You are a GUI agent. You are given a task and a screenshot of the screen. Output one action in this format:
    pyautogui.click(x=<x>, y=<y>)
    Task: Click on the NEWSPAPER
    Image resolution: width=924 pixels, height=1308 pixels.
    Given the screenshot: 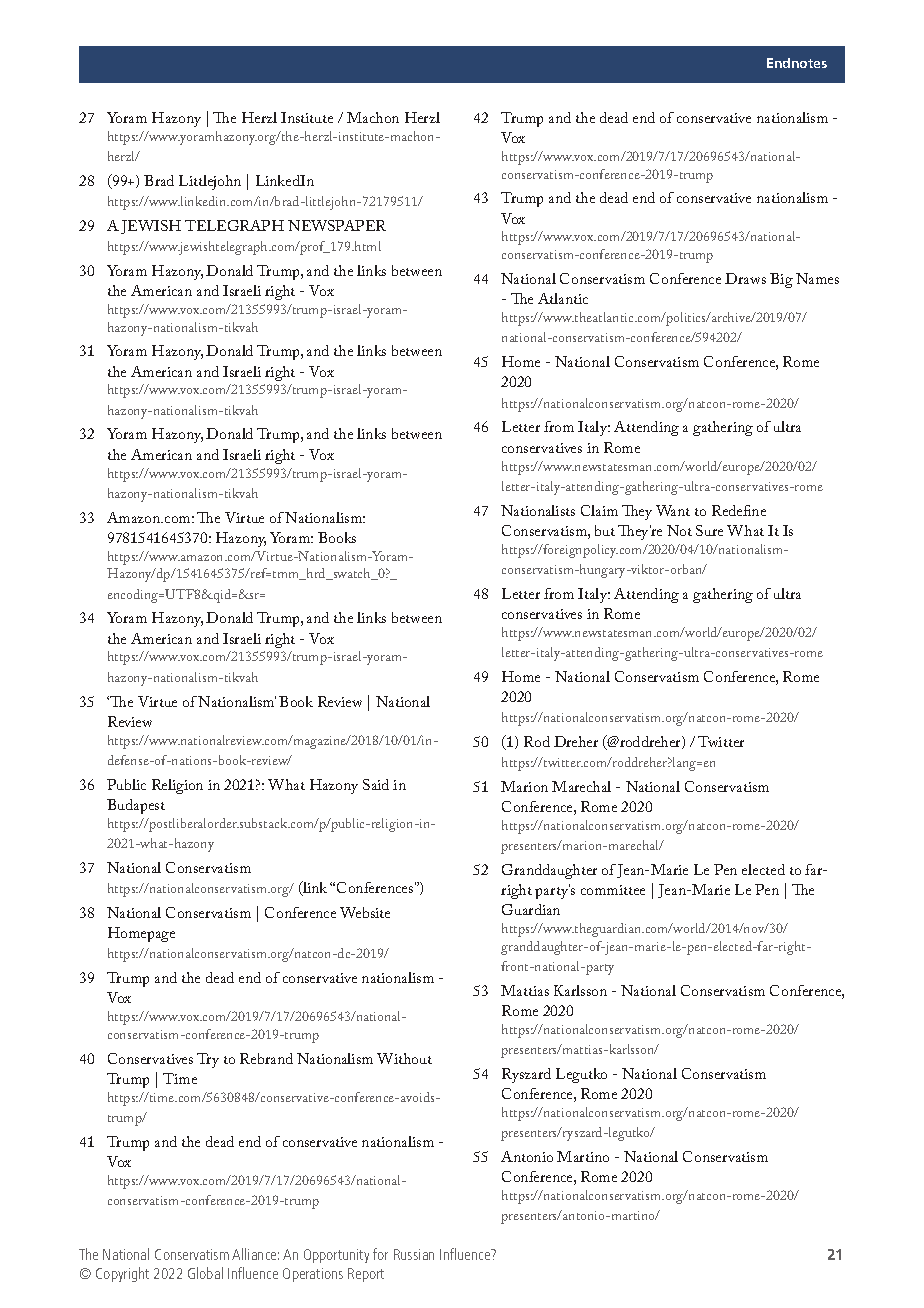 What is the action you would take?
    pyautogui.click(x=337, y=225)
